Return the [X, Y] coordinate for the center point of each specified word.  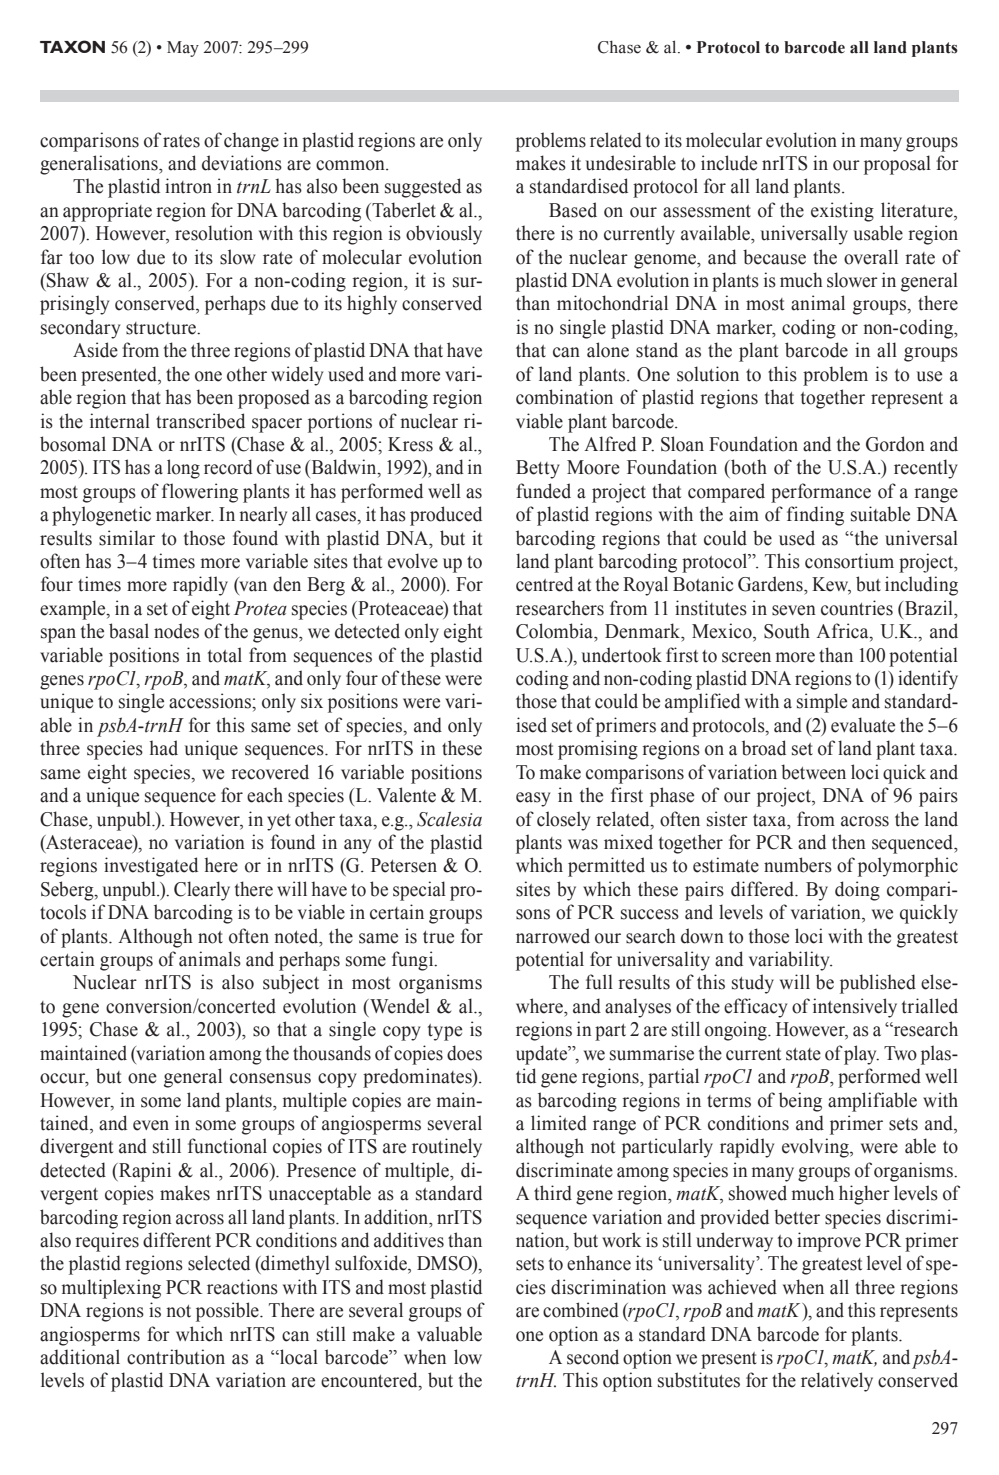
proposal [897, 165]
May [183, 49]
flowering [200, 493]
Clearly [202, 891]
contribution [176, 1357]
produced [446, 516]
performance [821, 493]
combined [581, 1310]
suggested [423, 188]
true [438, 937]
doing [857, 891]
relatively [837, 1382]
